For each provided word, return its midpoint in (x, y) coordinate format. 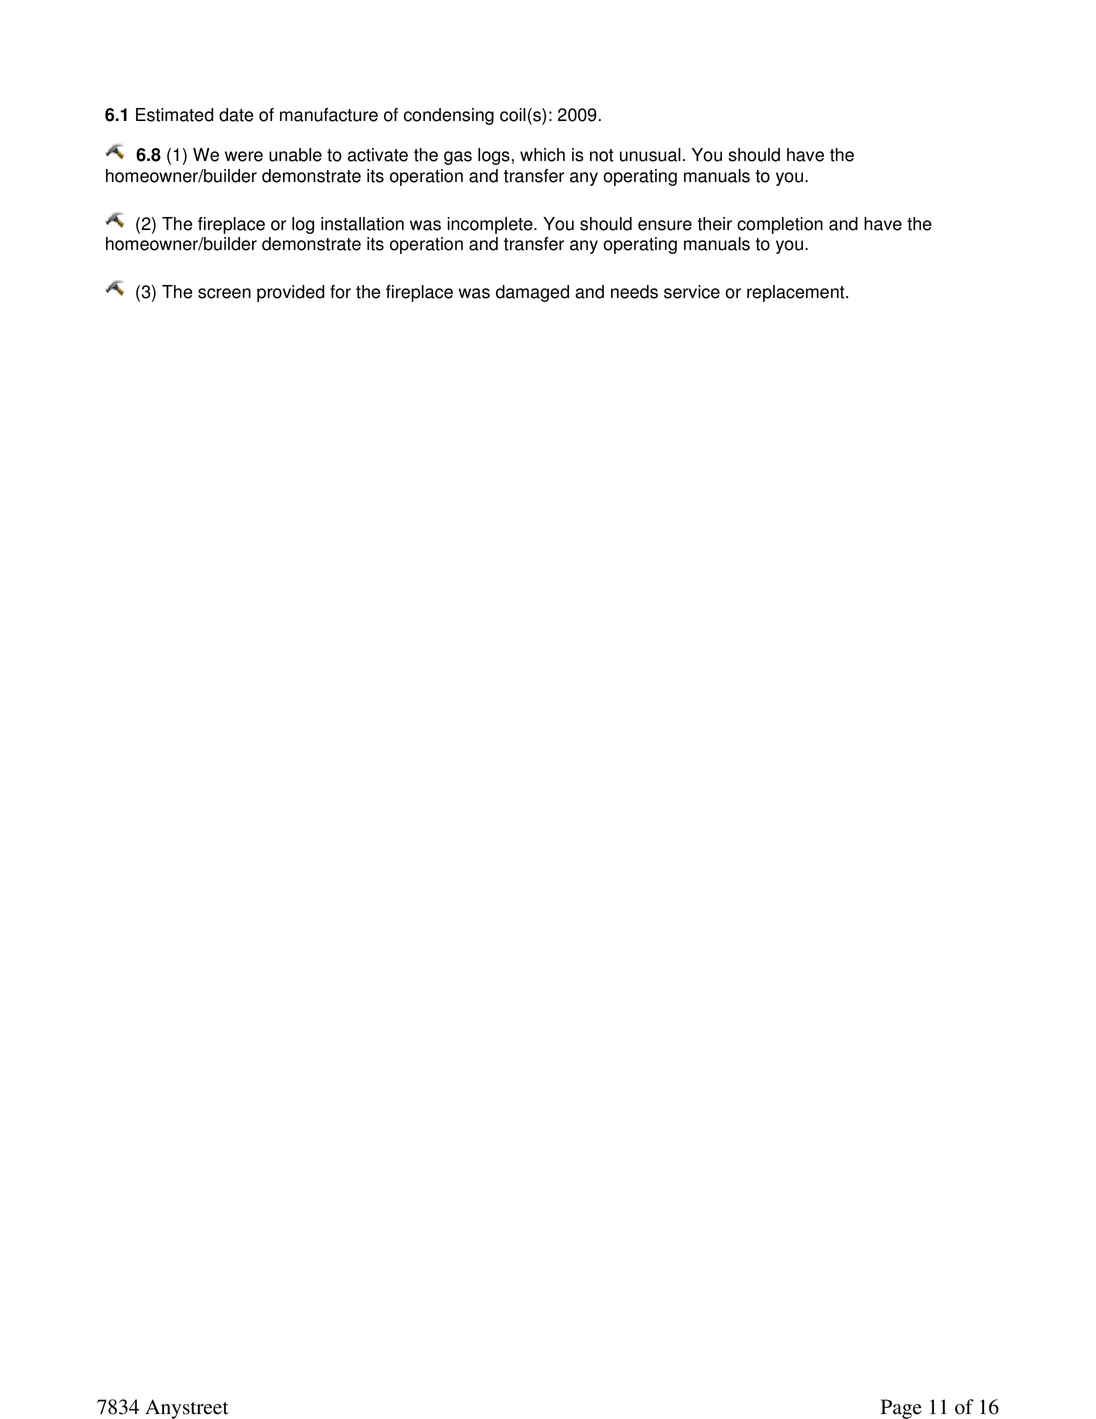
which (542, 155)
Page (901, 1409)
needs (634, 292)
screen (224, 293)
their (714, 224)
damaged (532, 293)
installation (362, 224)
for (340, 292)
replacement (797, 293)
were (244, 156)
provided (291, 293)
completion (780, 225)
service (692, 292)
